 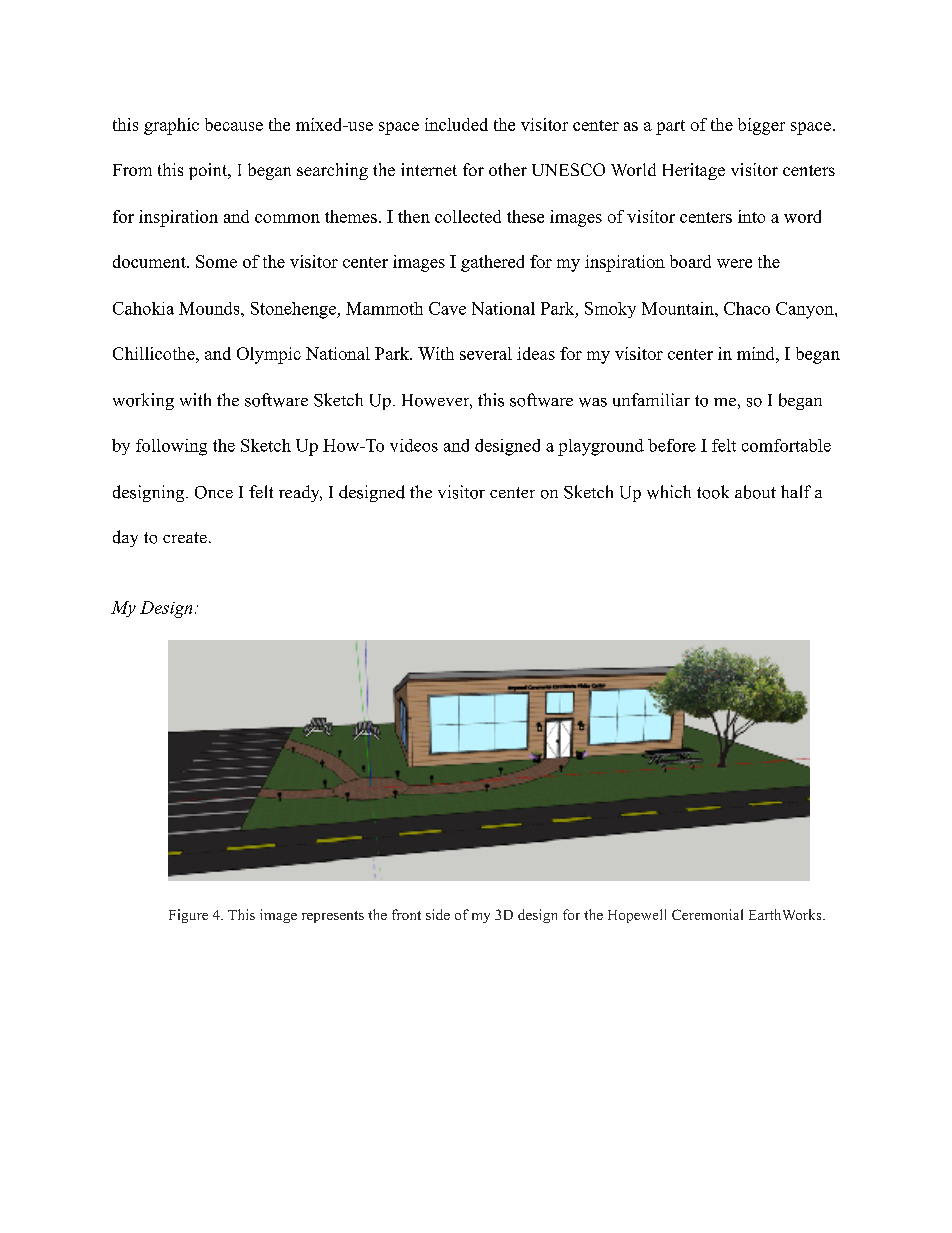 I want to click on Figure, so click(x=188, y=916).
